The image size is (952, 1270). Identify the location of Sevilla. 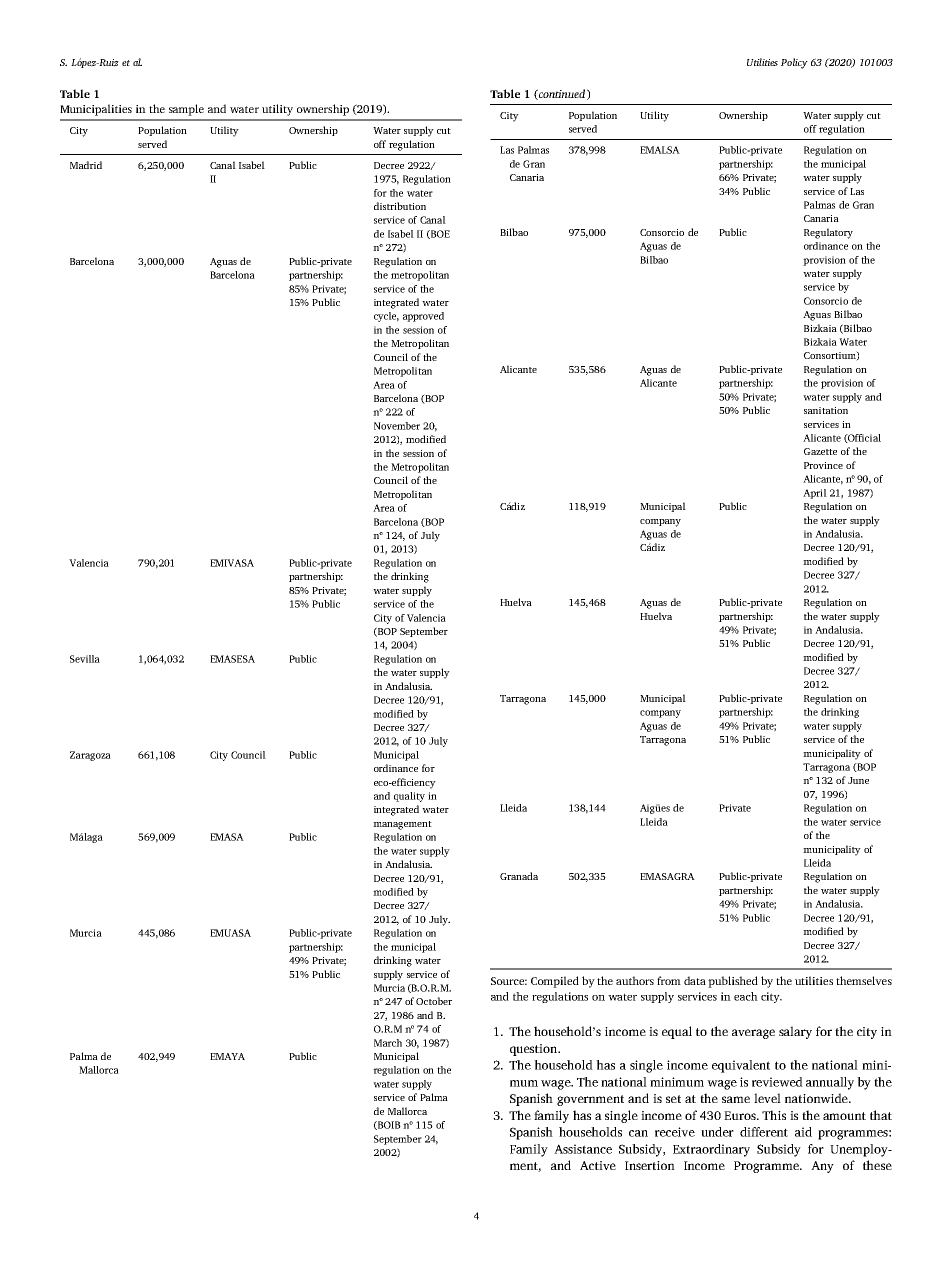
(85, 659).
